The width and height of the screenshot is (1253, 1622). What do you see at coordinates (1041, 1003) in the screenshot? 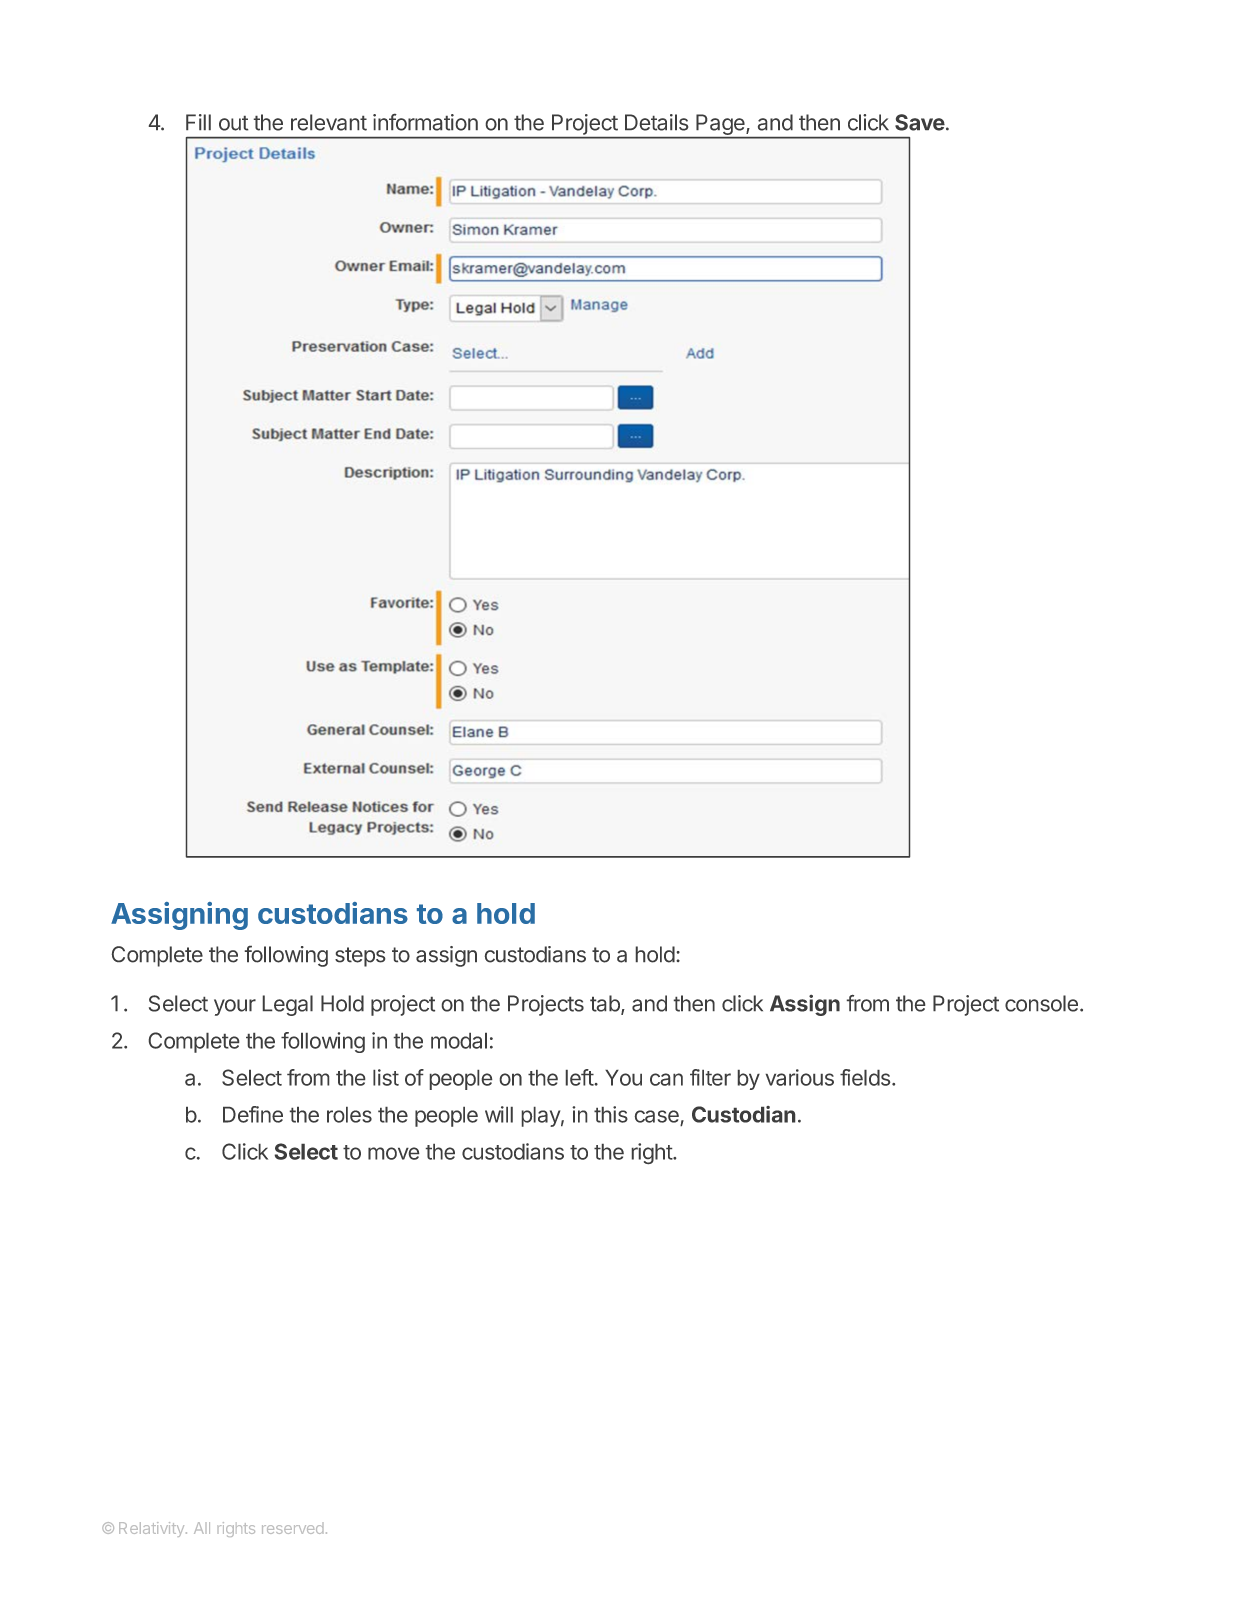
I see `console` at bounding box center [1041, 1003].
